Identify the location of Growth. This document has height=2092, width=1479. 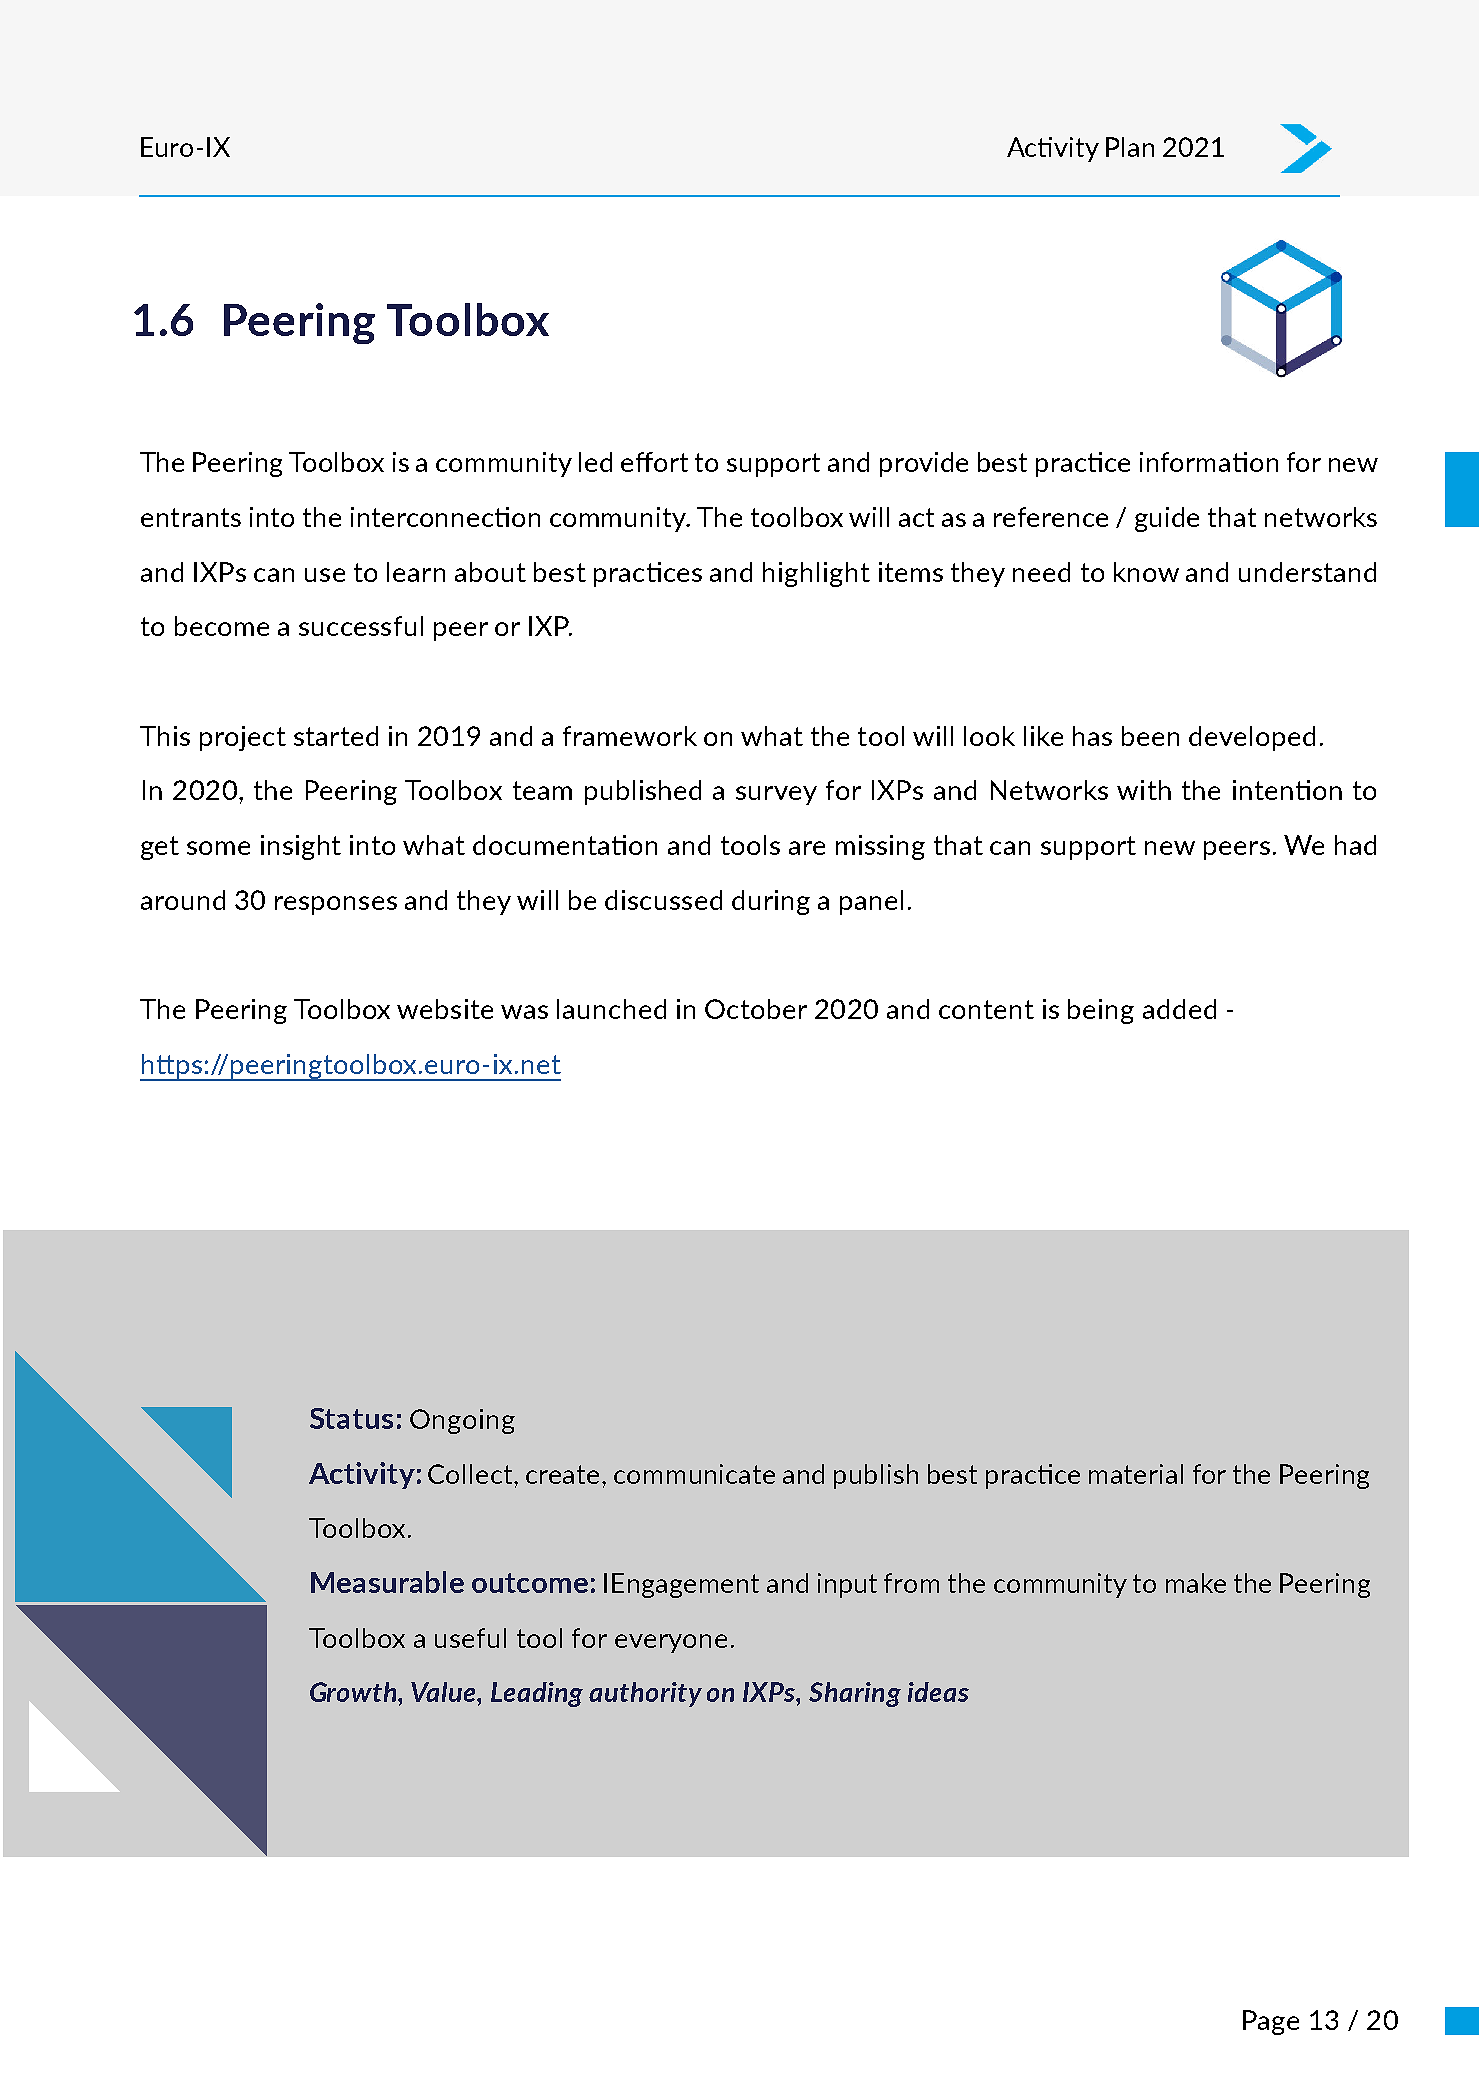
(354, 1692).
